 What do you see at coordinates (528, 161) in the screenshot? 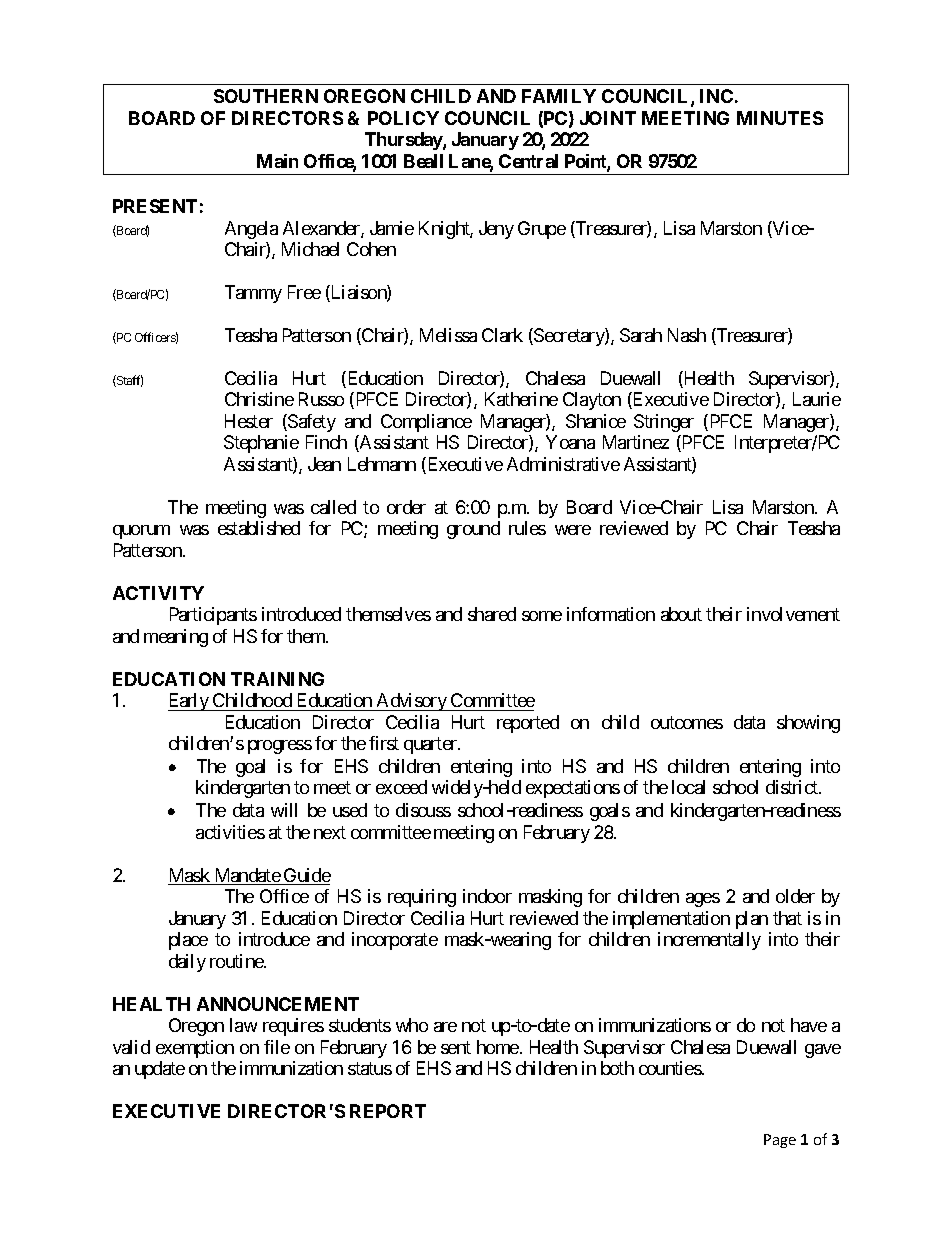
I see `Central` at bounding box center [528, 161].
